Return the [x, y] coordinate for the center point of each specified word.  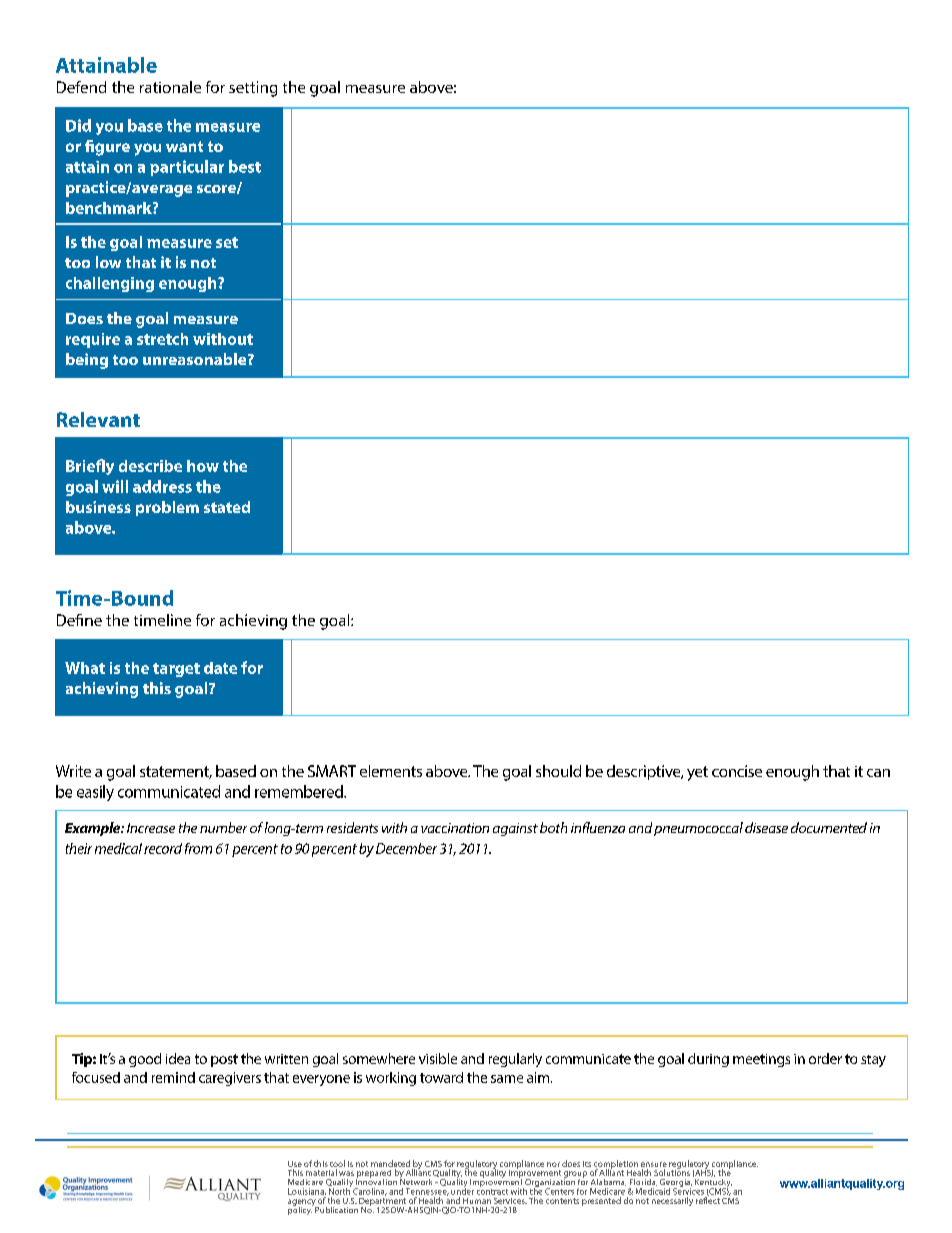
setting [253, 89]
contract [492, 1190]
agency [302, 1203]
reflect [708, 1199]
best [245, 166]
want [184, 146]
